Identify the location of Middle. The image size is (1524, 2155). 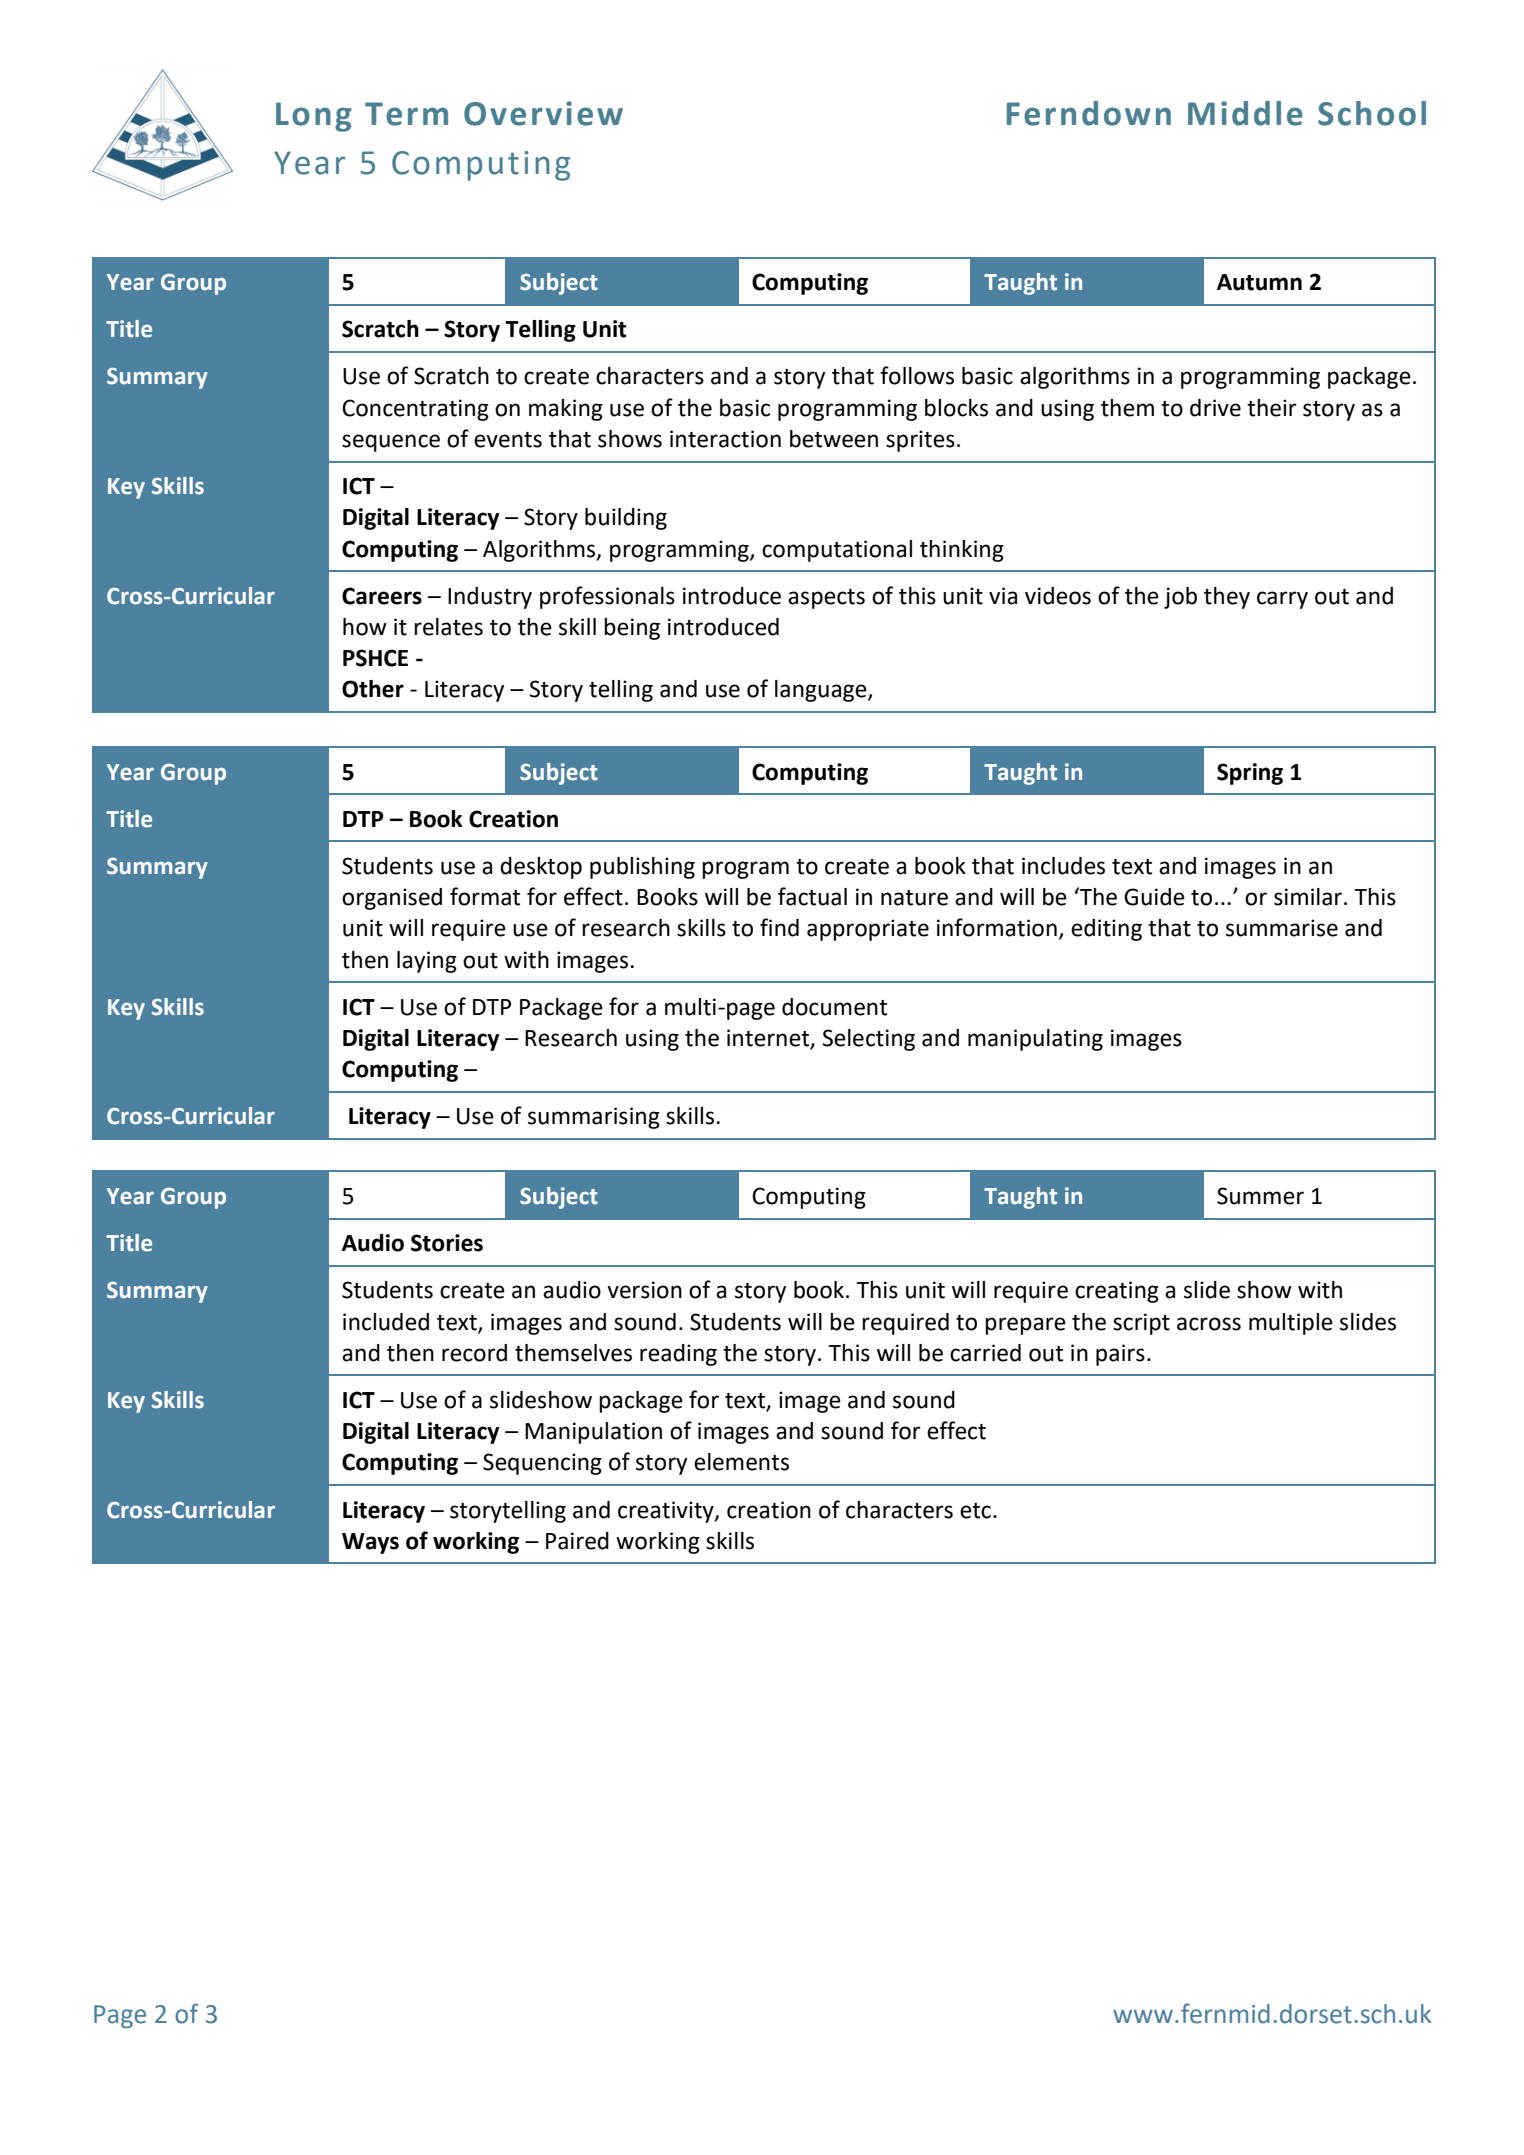
(1245, 113).
